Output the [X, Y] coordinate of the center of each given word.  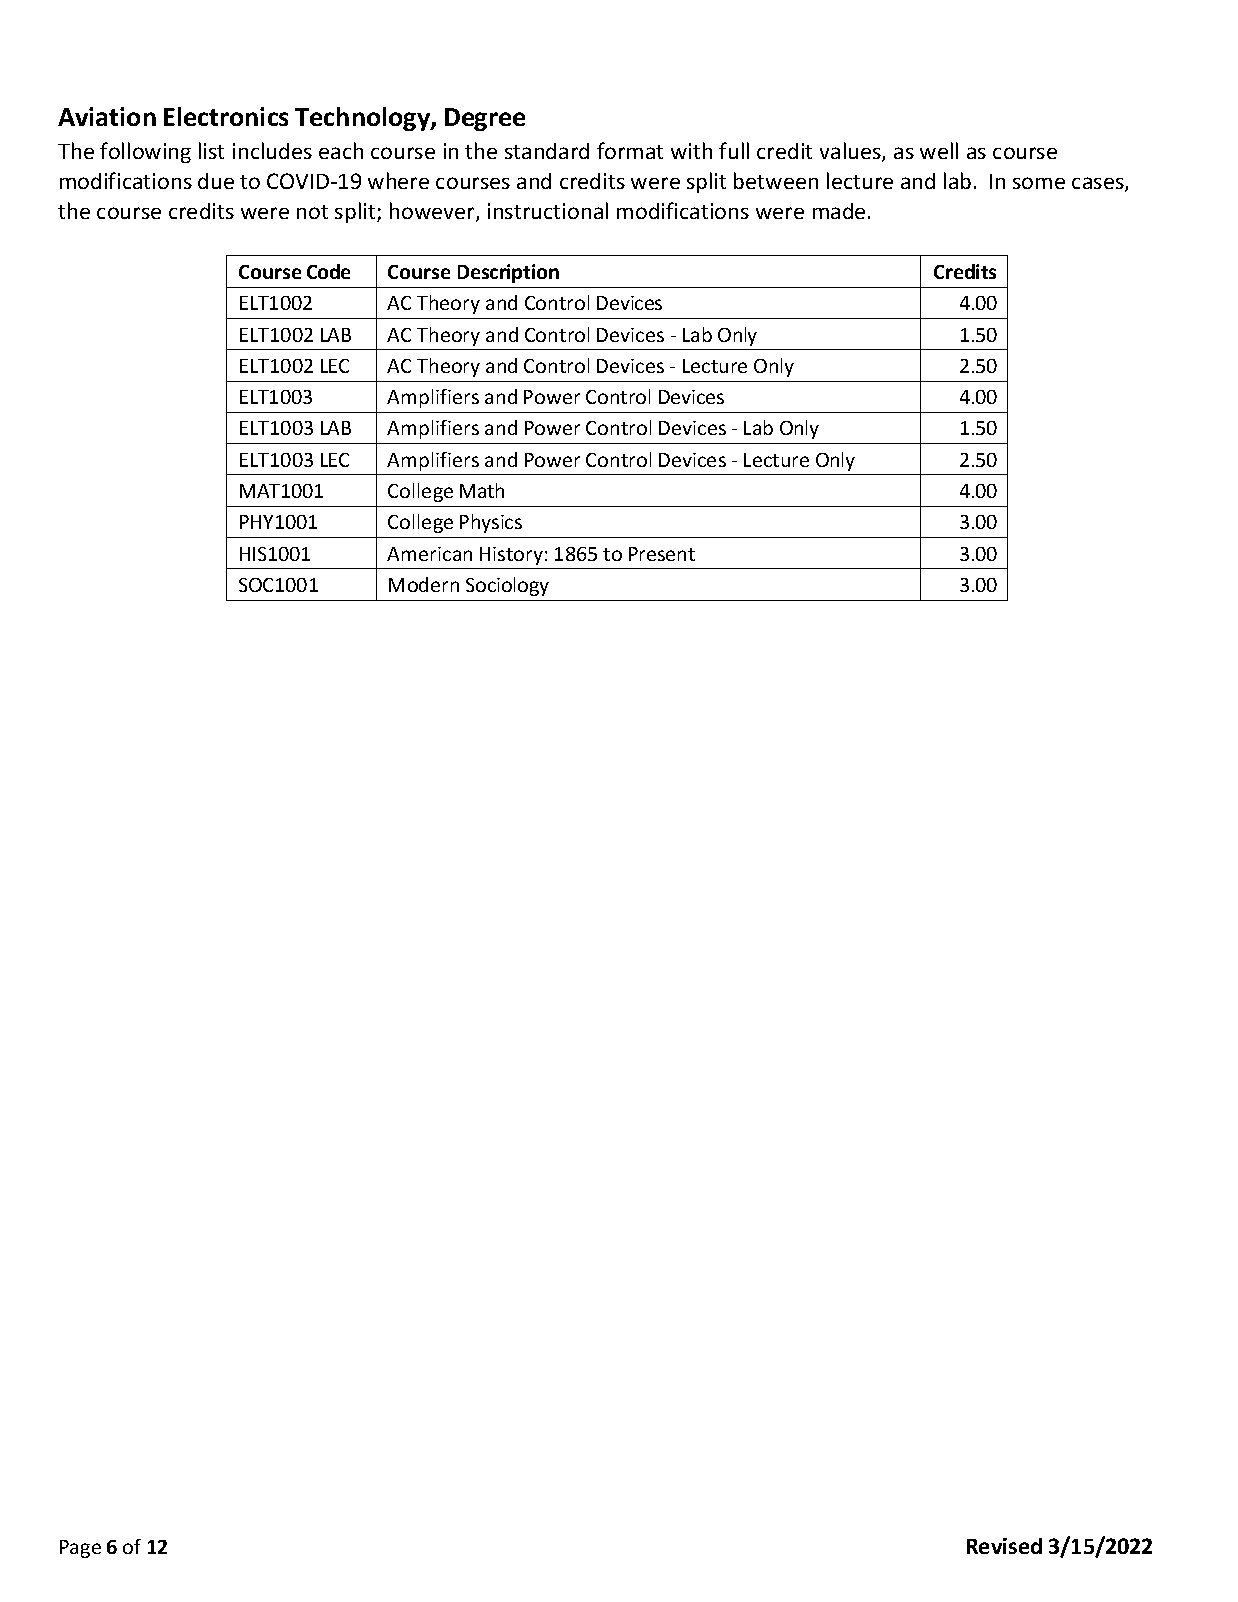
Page [80, 1549]
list [211, 150]
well [939, 150]
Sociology [507, 586]
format [630, 150]
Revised [1004, 1546]
